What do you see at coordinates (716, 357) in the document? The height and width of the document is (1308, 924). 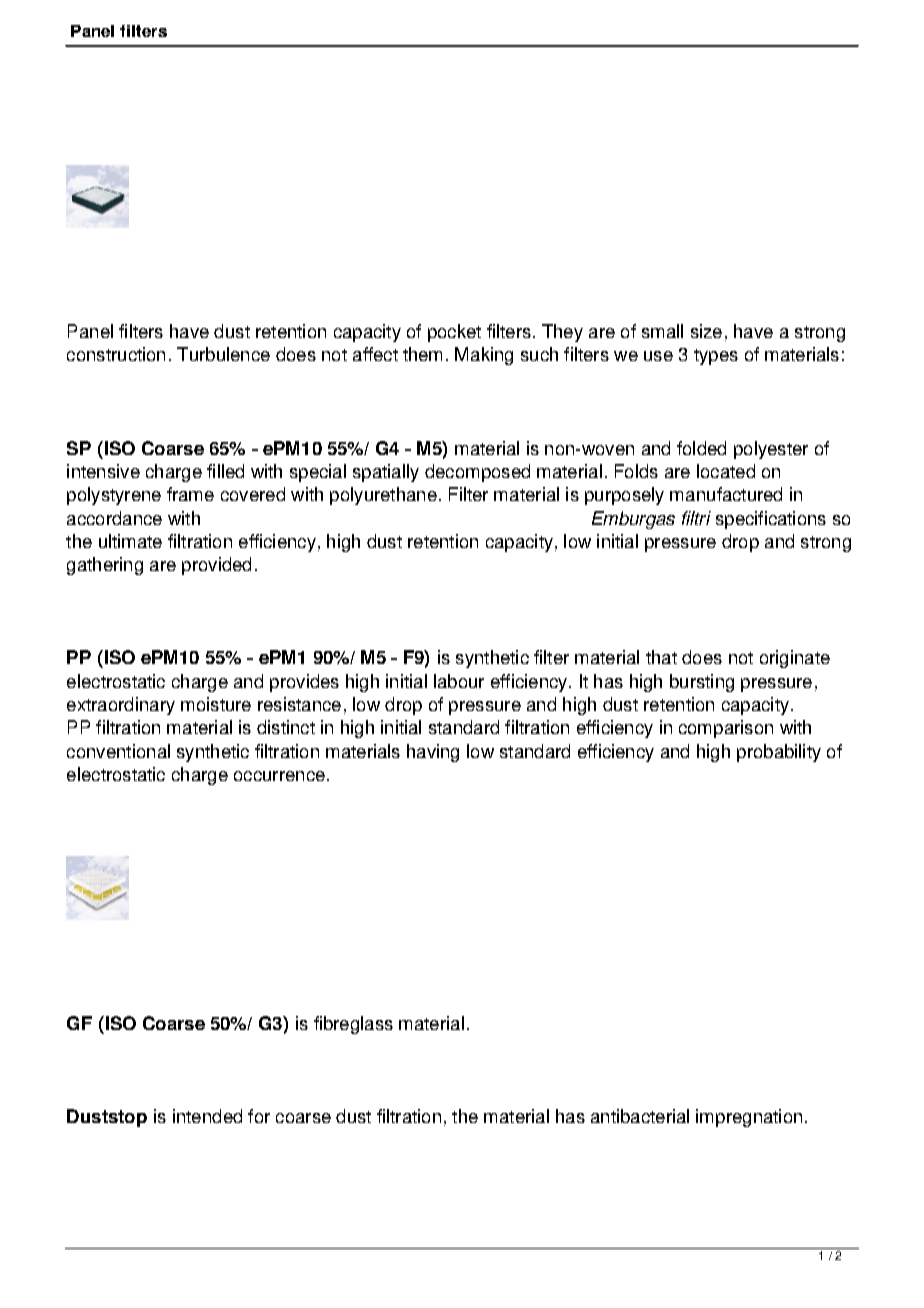 I see `types` at bounding box center [716, 357].
